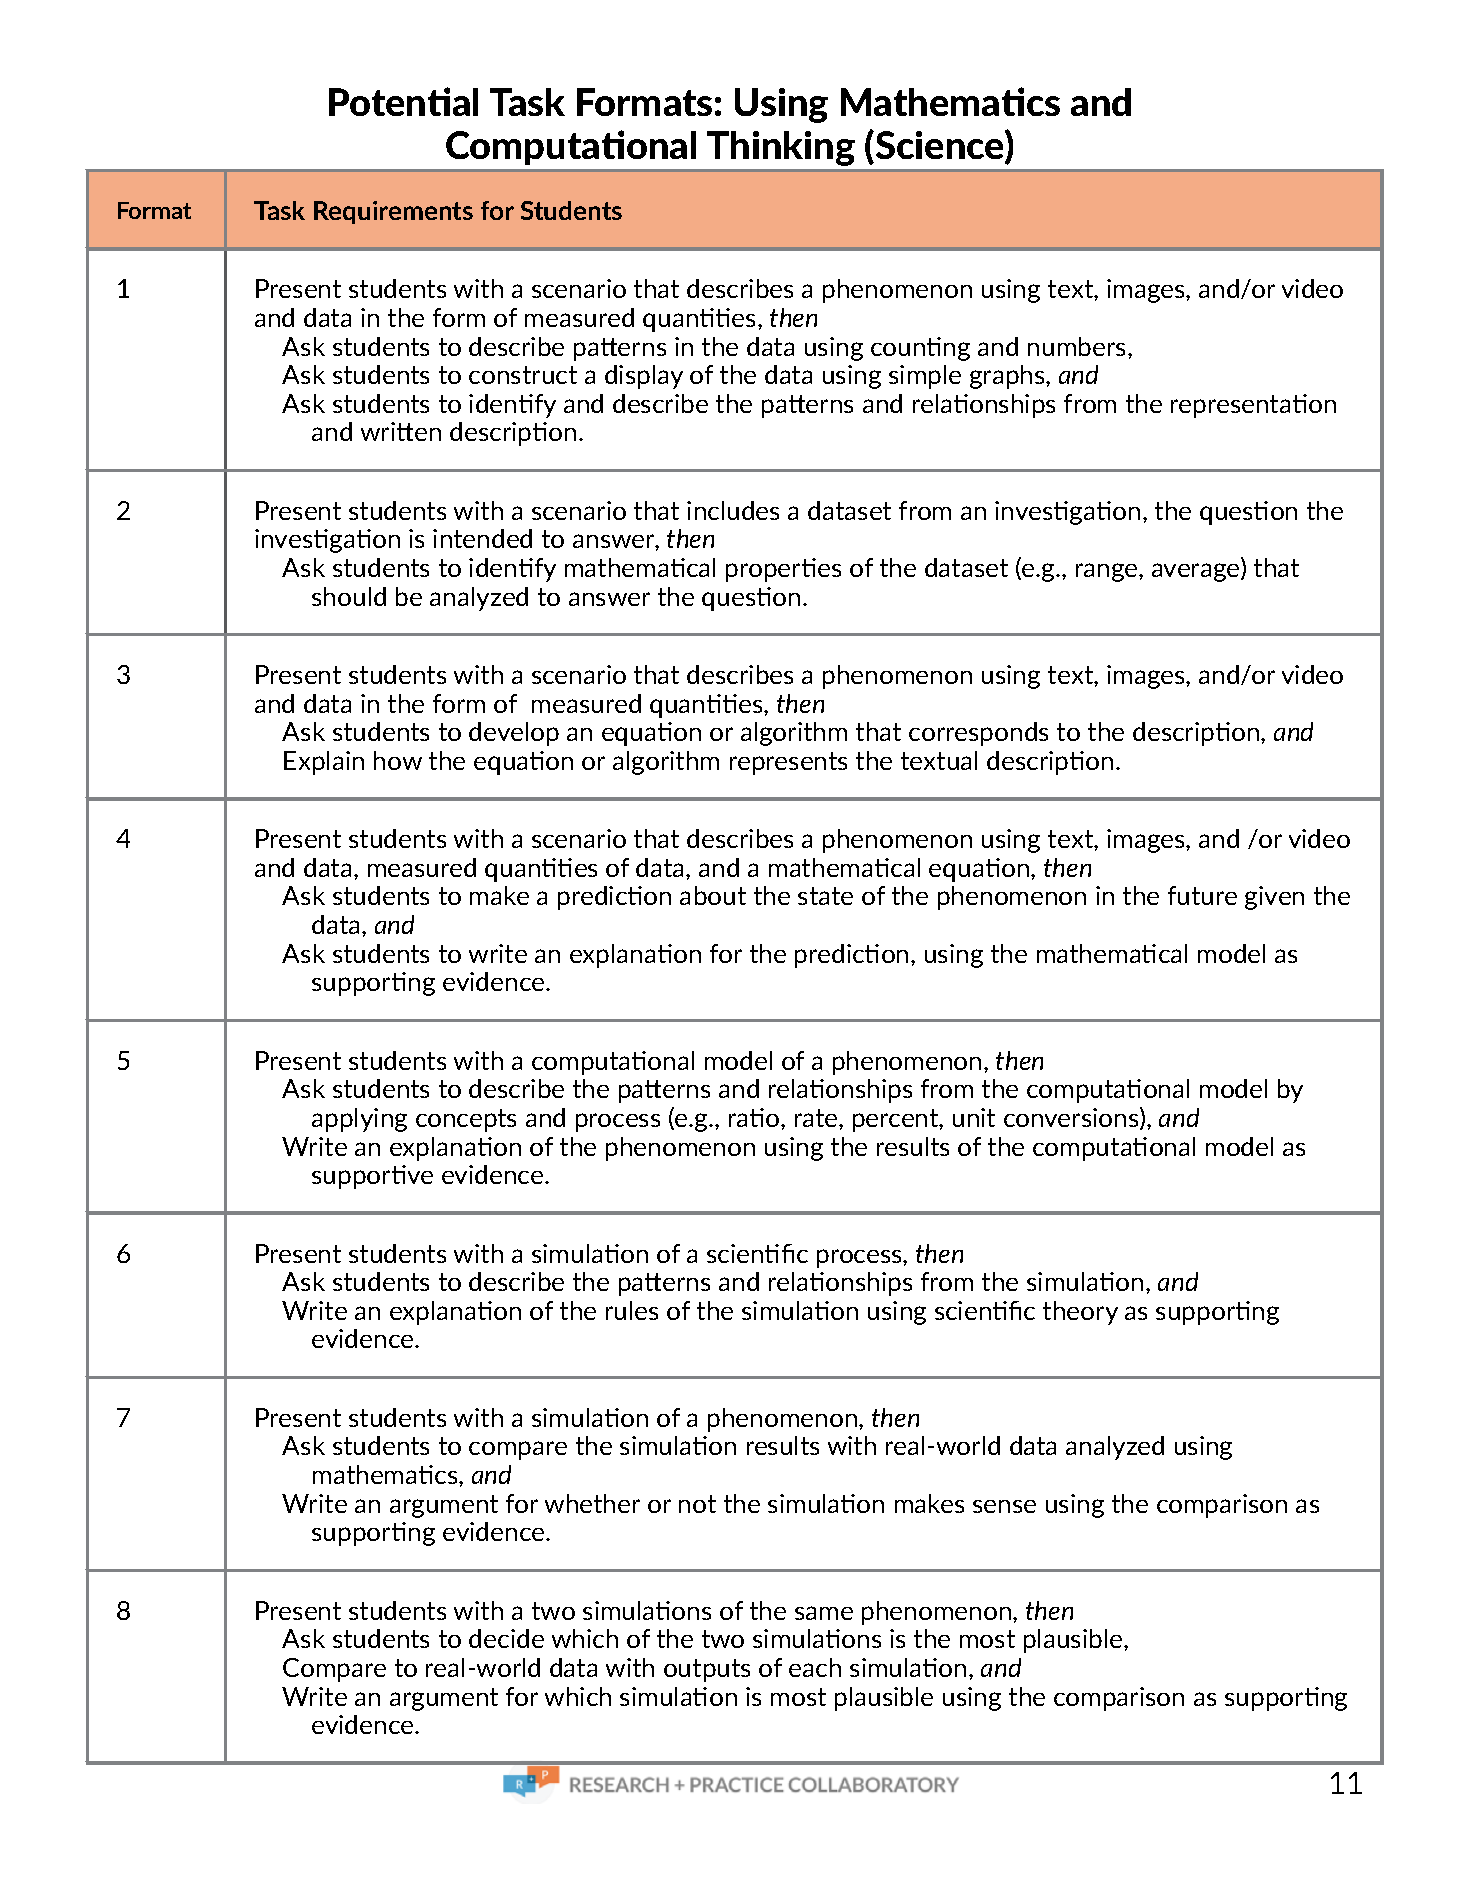 Image resolution: width=1460 pixels, height=1889 pixels. Describe the element at coordinates (824, 1613) in the screenshot. I see `same` at that location.
